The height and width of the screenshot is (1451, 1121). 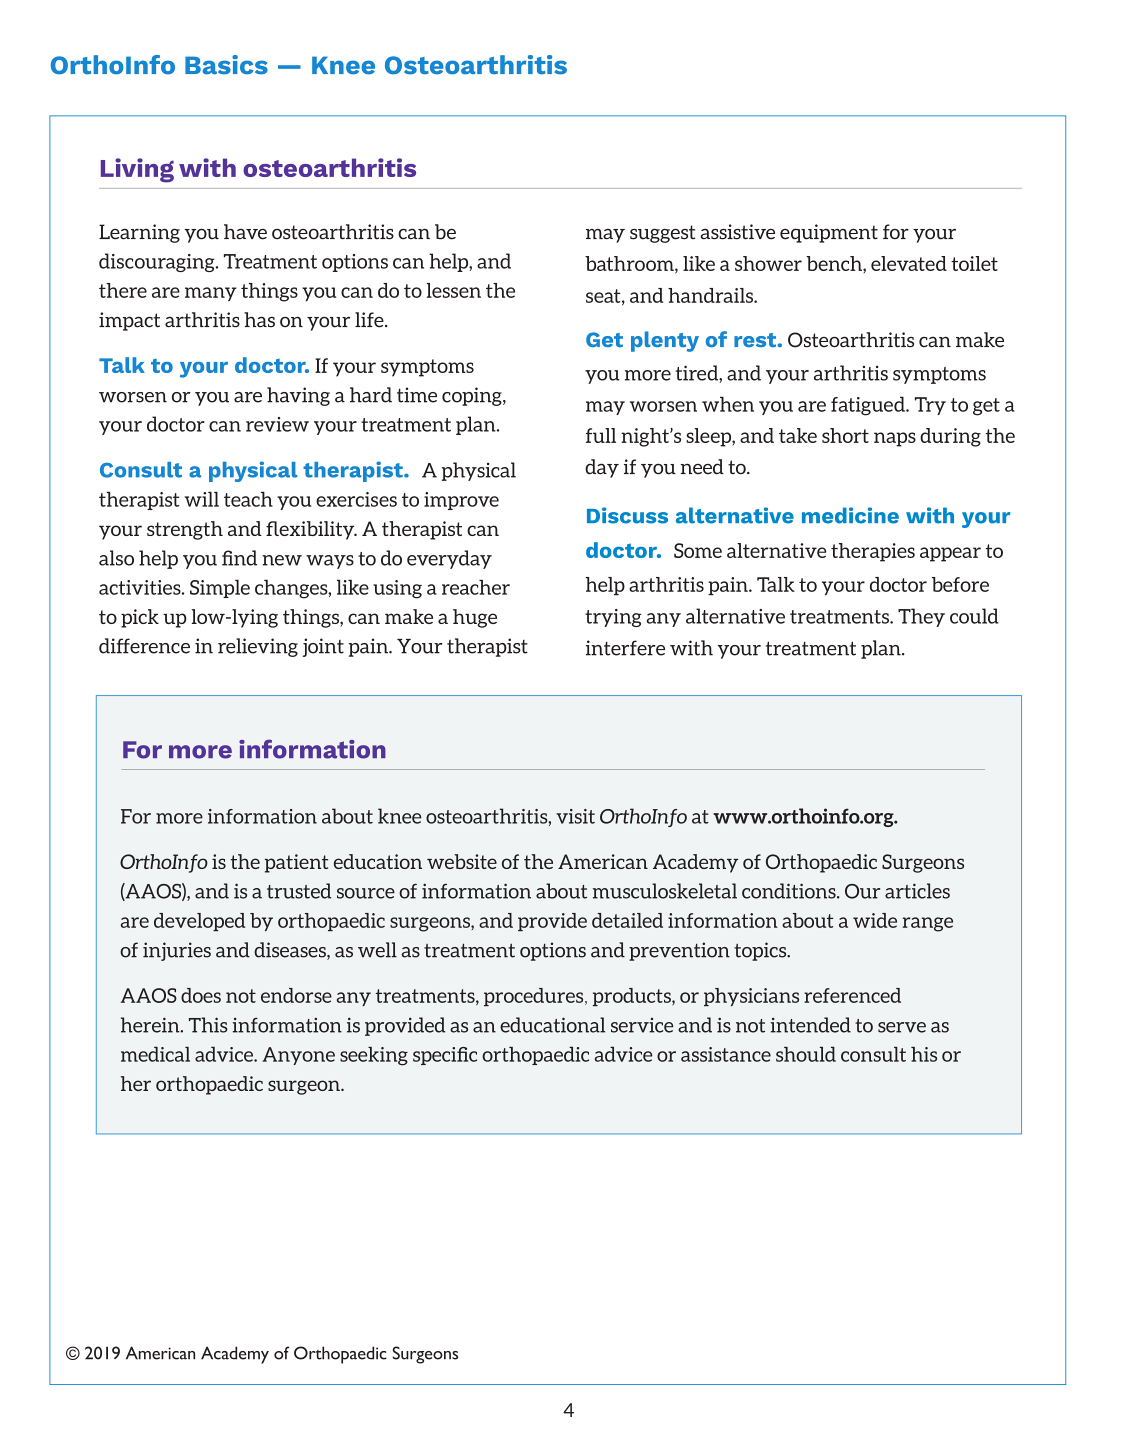 What do you see at coordinates (902, 1027) in the screenshot?
I see `serve` at bounding box center [902, 1027].
